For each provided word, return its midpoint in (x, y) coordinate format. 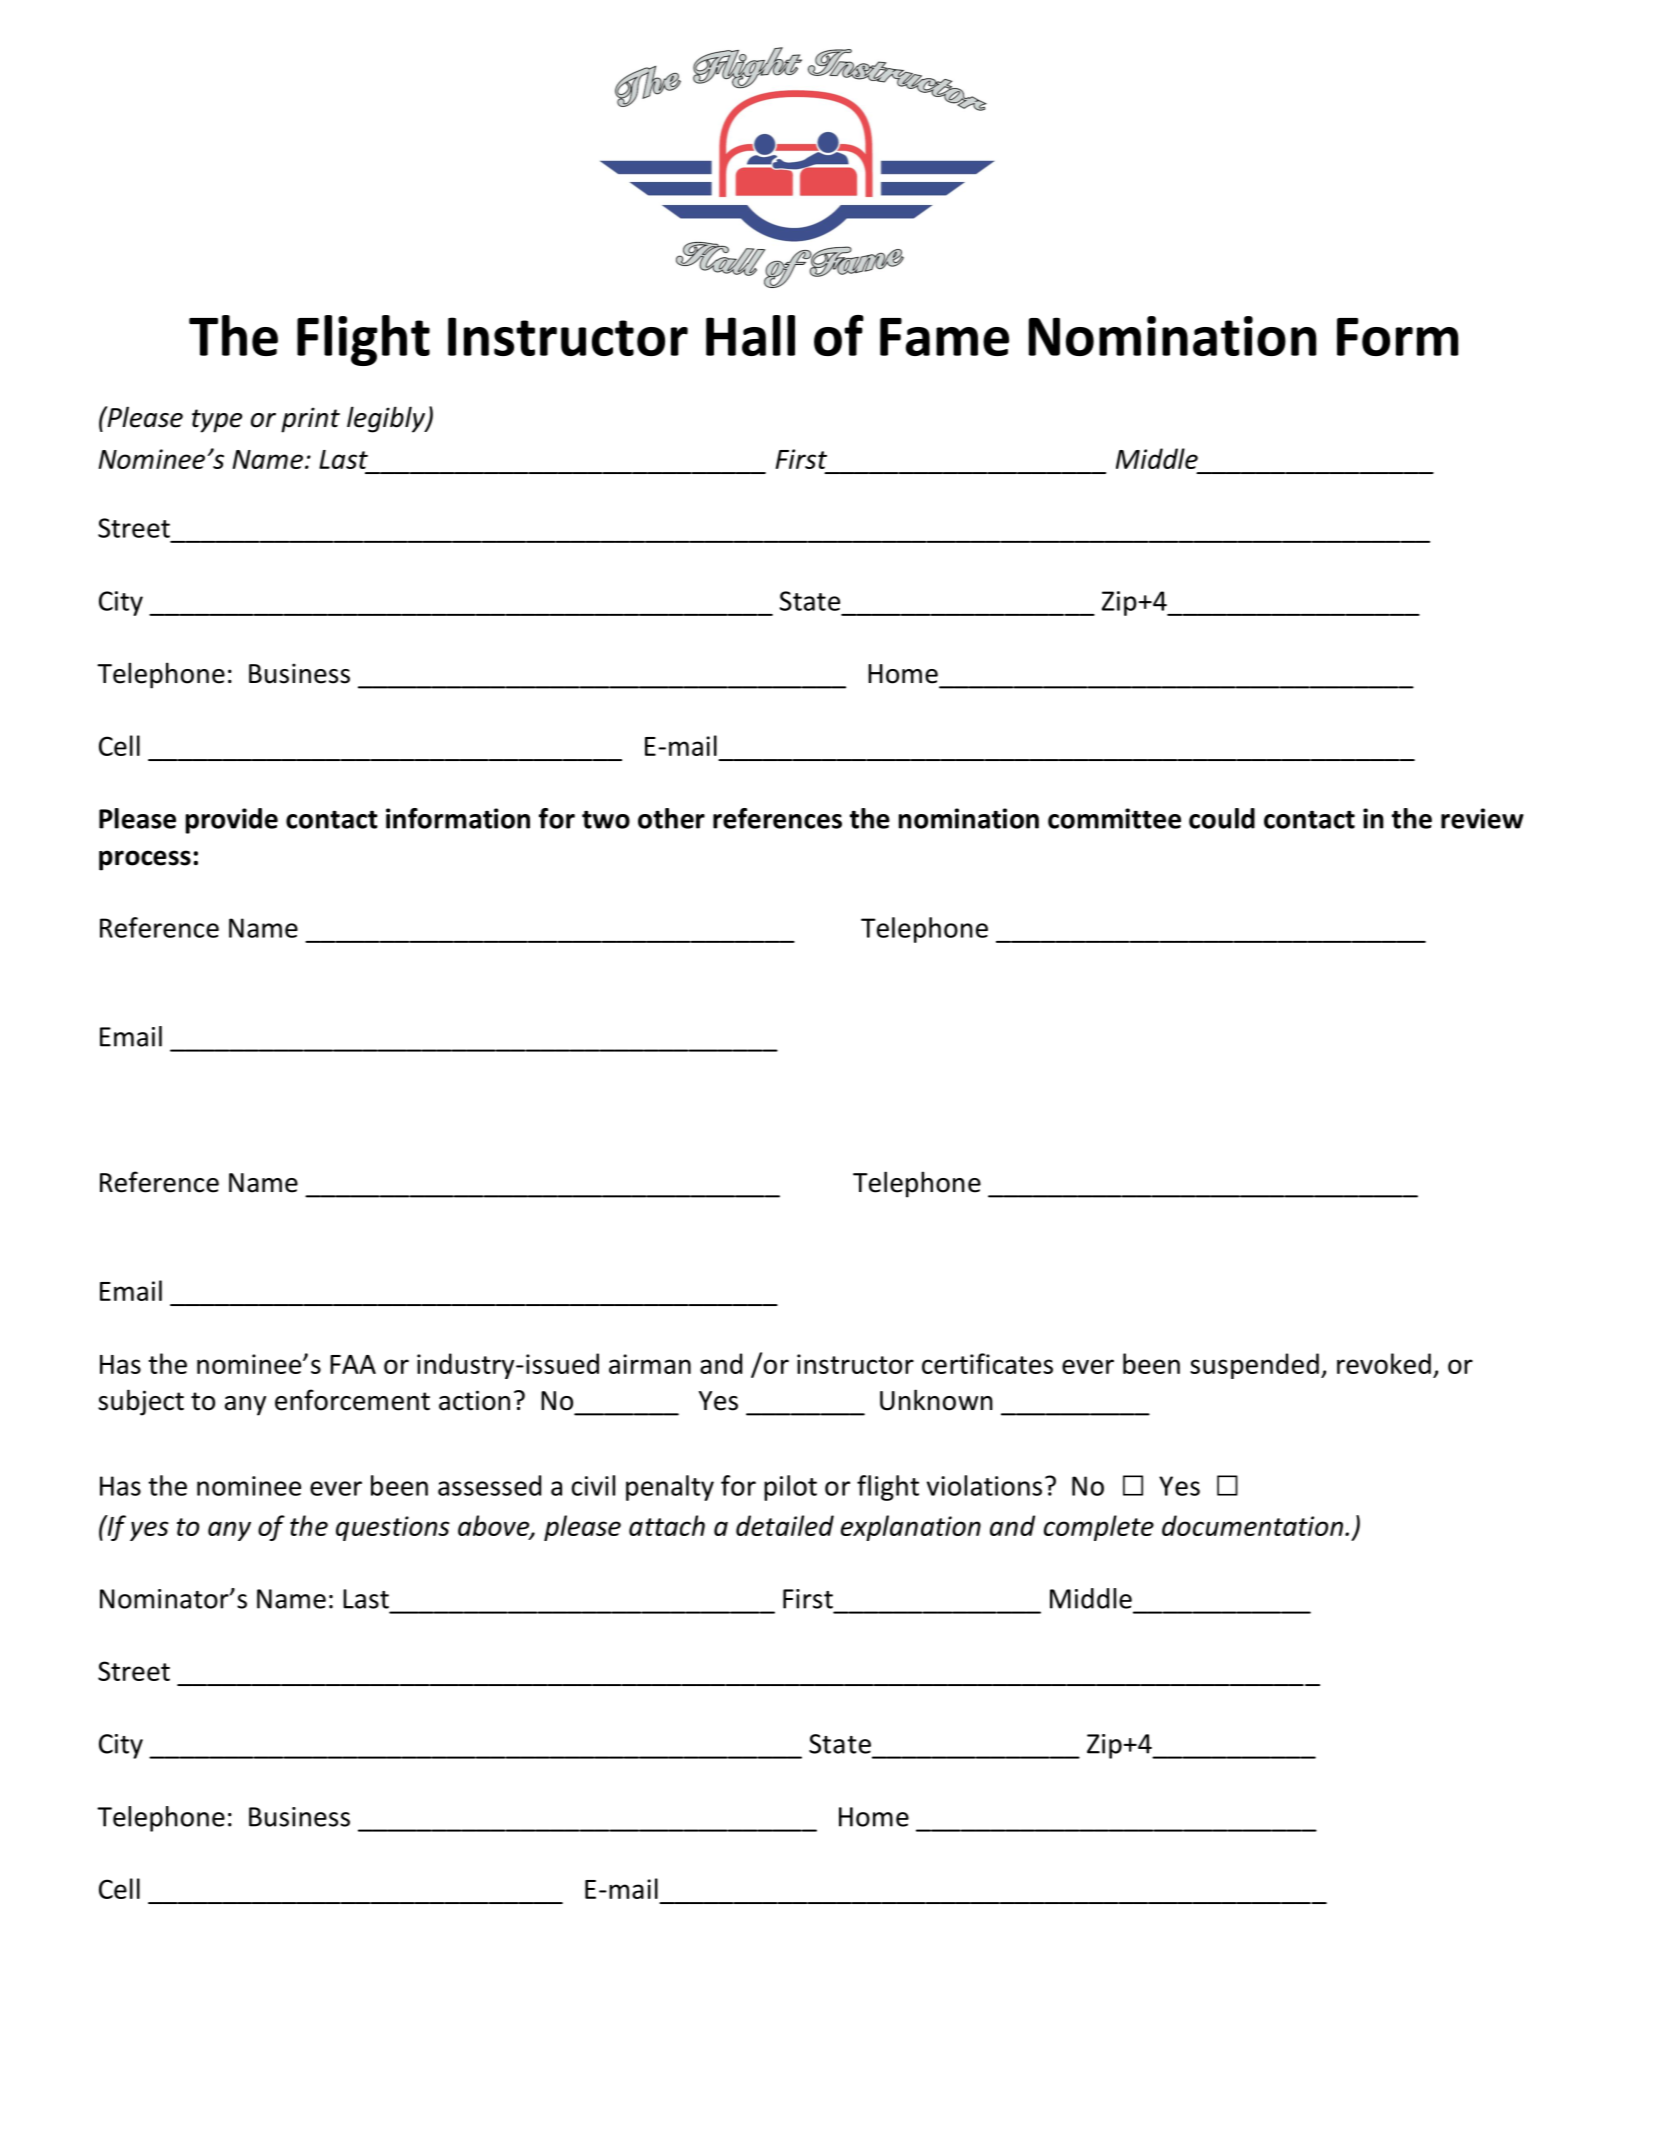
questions (393, 1528)
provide (232, 821)
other (671, 818)
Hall (750, 335)
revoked (1384, 1363)
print (310, 420)
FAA (353, 1364)
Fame (944, 337)
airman (650, 1364)
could (1222, 818)
